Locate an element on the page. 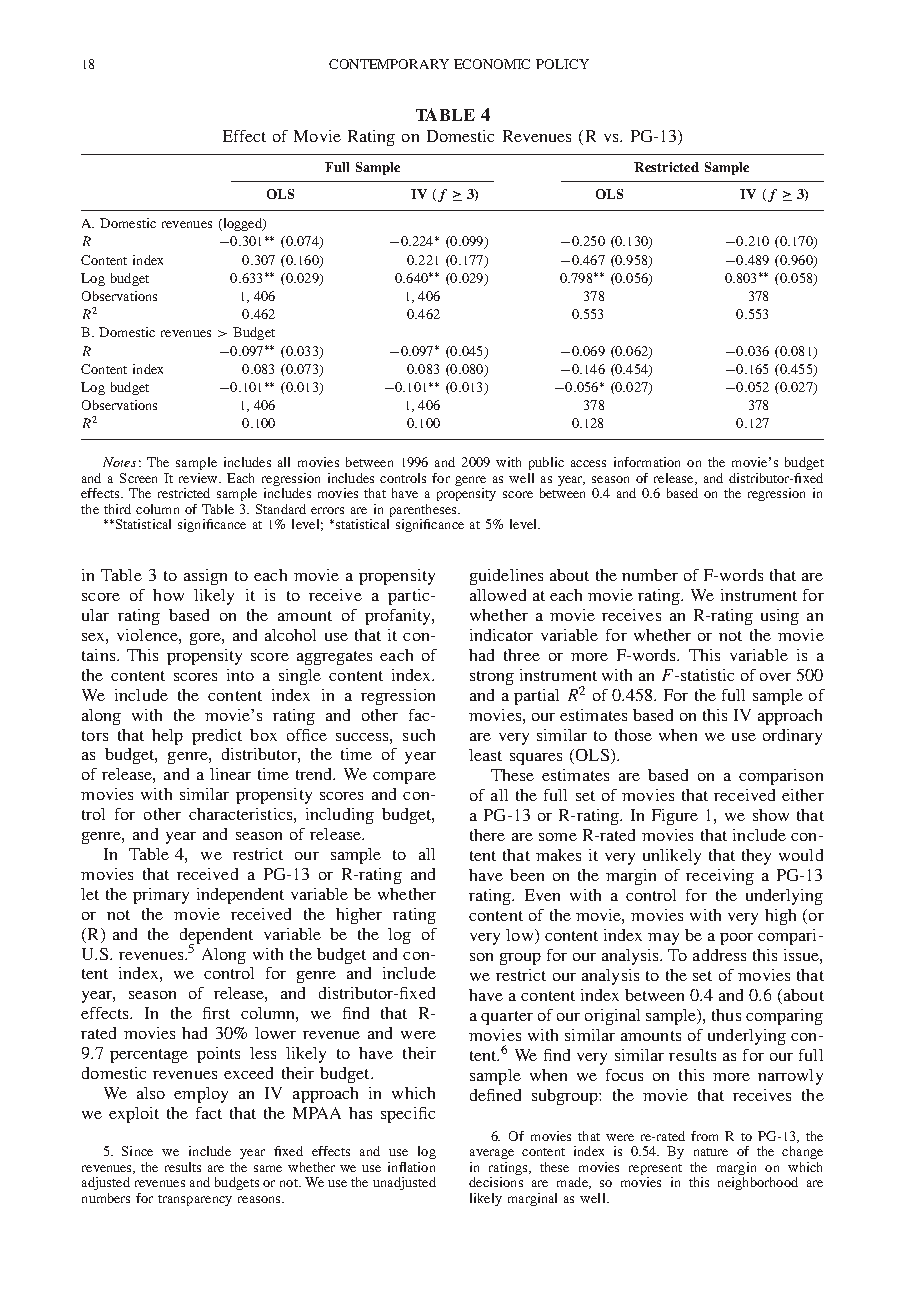 This document has width=922, height=1316. ECONOMIC is located at coordinates (492, 64).
